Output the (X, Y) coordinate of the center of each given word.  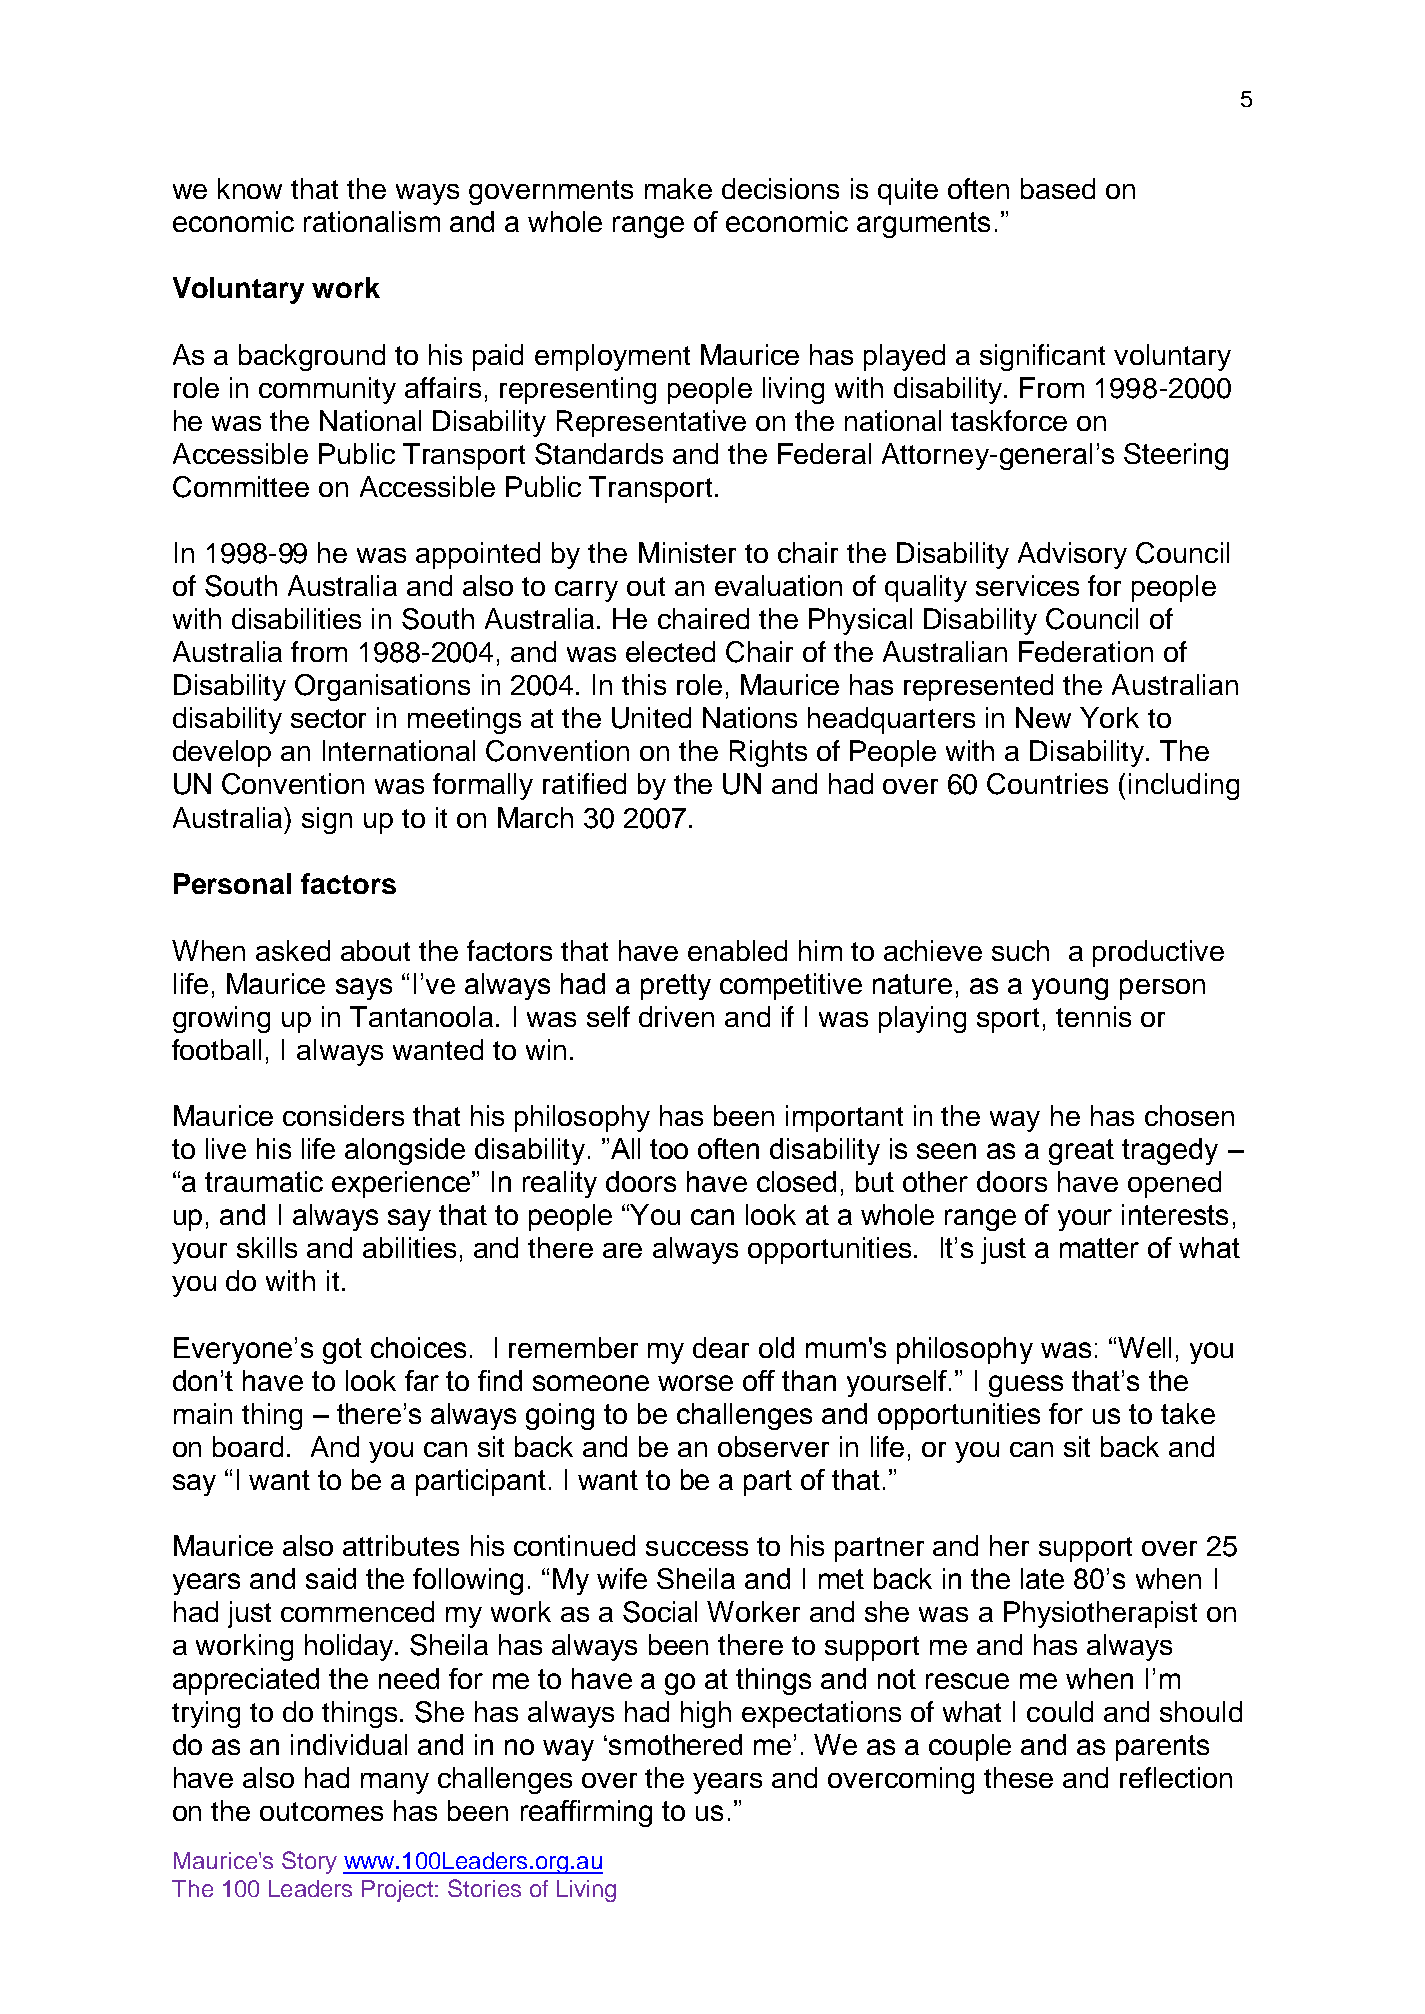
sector (328, 718)
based (1058, 188)
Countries (1047, 784)
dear (721, 1347)
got (342, 1351)
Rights (768, 753)
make (678, 188)
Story (309, 1862)
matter (1099, 1248)
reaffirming (586, 1813)
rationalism (372, 221)
